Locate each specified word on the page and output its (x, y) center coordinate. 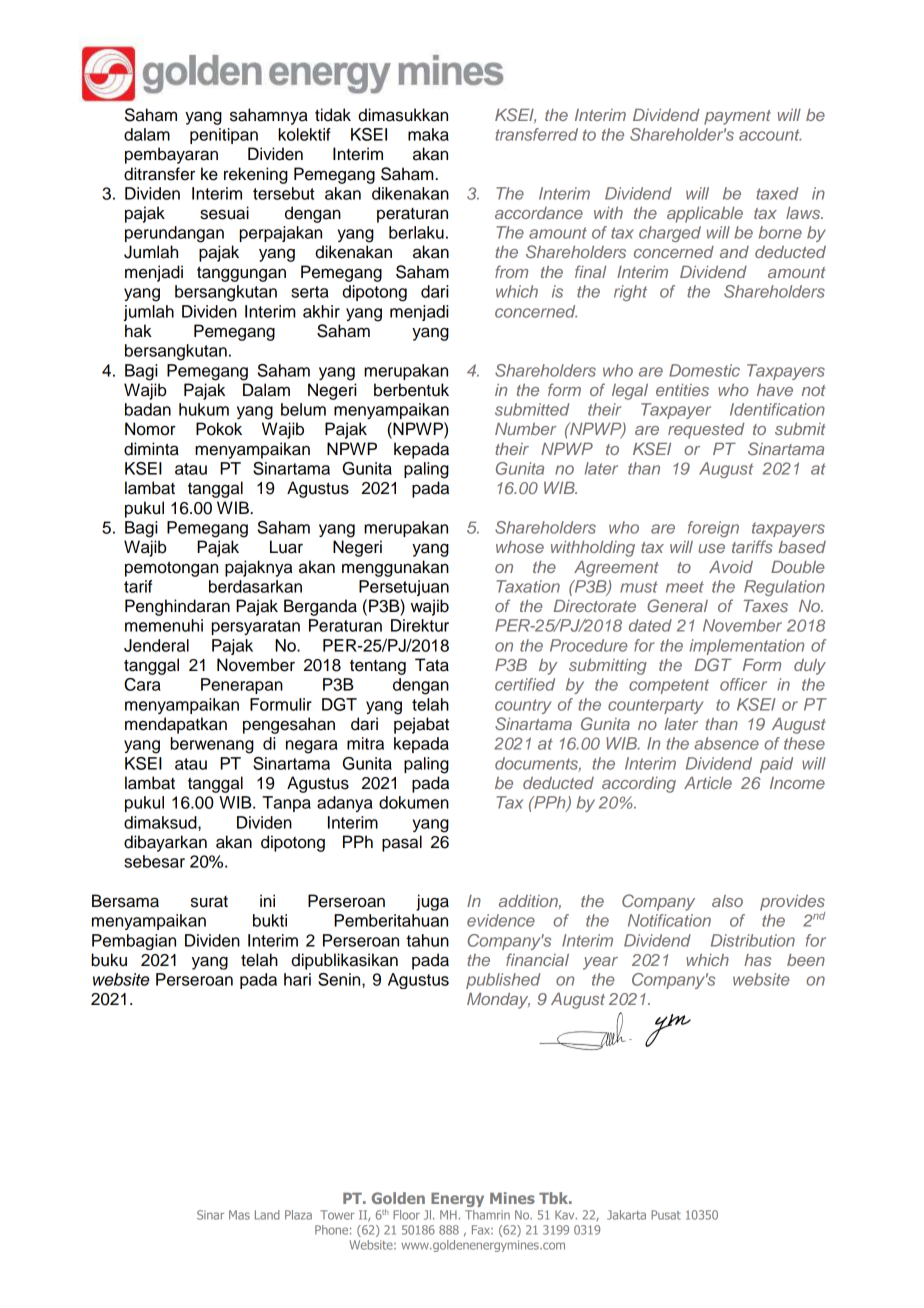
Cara (142, 684)
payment (737, 117)
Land (267, 1215)
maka (428, 134)
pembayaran (171, 155)
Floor (406, 1215)
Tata (432, 665)
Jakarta (626, 1215)
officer (743, 684)
